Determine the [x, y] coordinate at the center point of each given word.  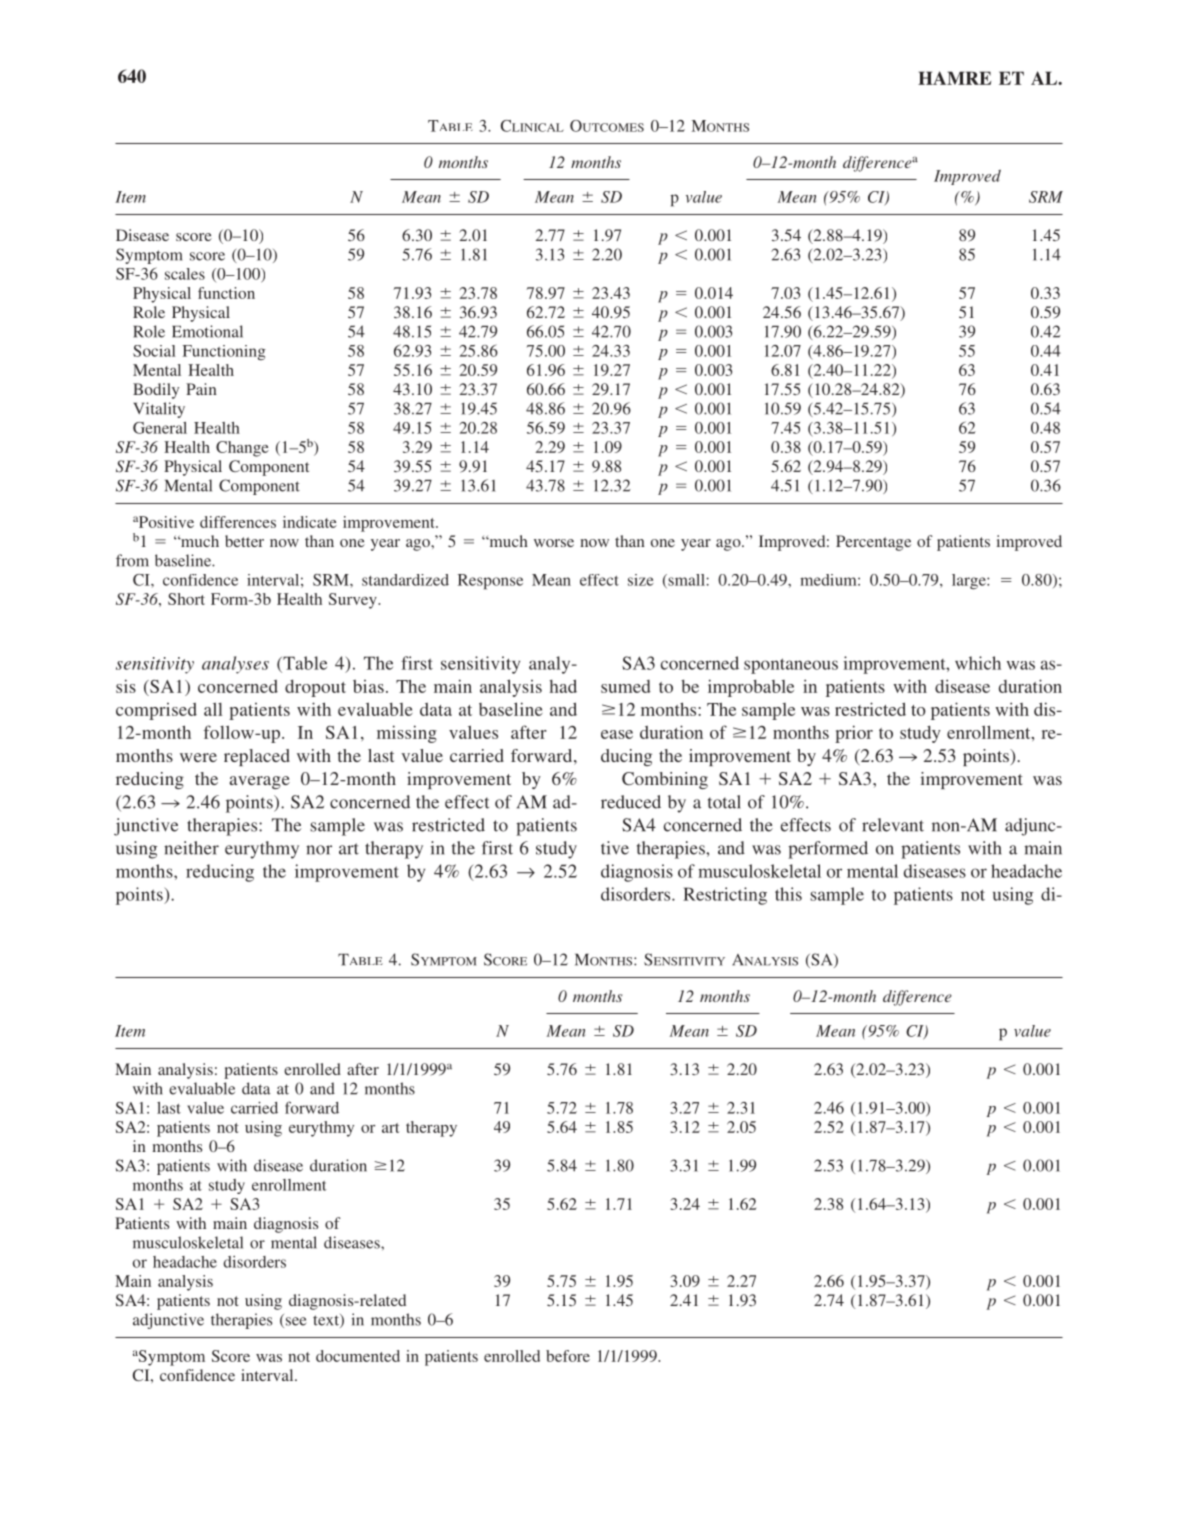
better [244, 541]
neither [191, 848]
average [260, 782]
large [970, 582]
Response [490, 582]
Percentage [873, 543]
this [788, 894]
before [568, 1356]
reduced [631, 802]
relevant [893, 825]
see [294, 1322]
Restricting [725, 896]
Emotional [207, 331]
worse [554, 543]
